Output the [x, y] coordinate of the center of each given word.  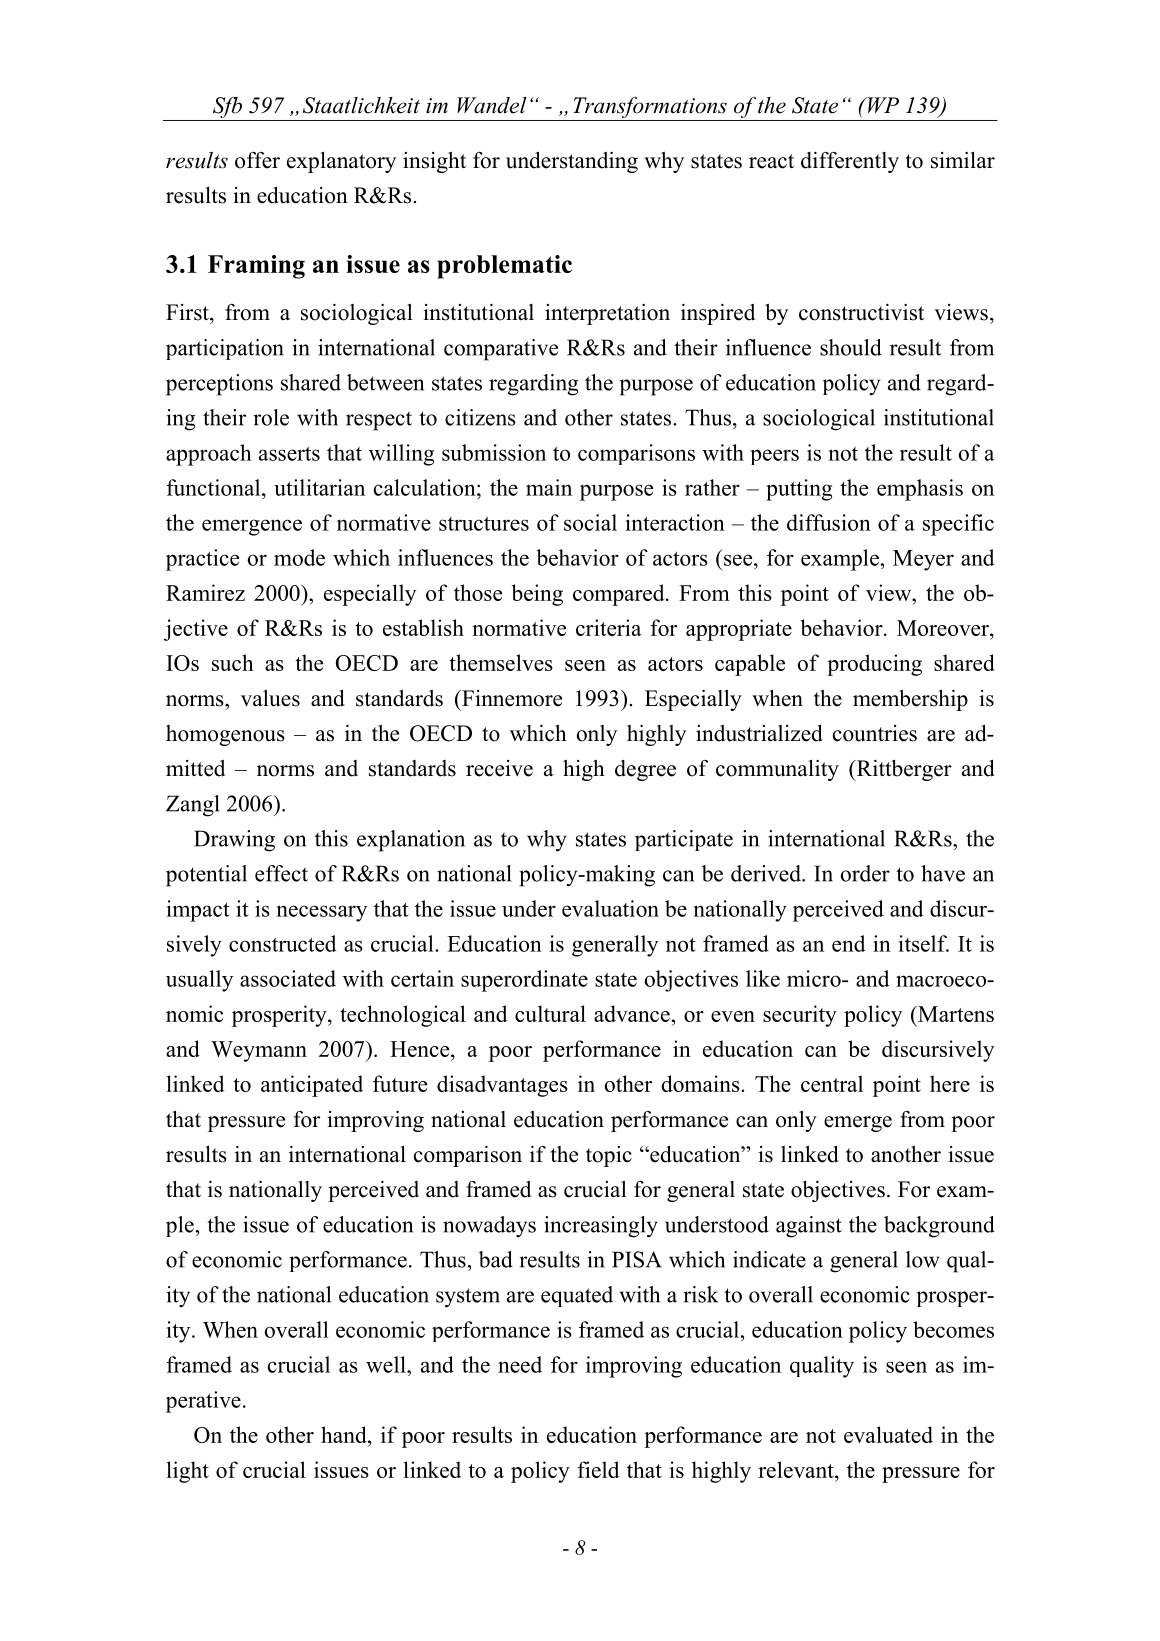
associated [288, 978]
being [537, 595]
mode [299, 557]
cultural [550, 1013]
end [849, 943]
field [598, 1469]
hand [345, 1434]
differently [850, 162]
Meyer [923, 560]
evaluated [888, 1434]
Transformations [650, 107]
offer [257, 160]
